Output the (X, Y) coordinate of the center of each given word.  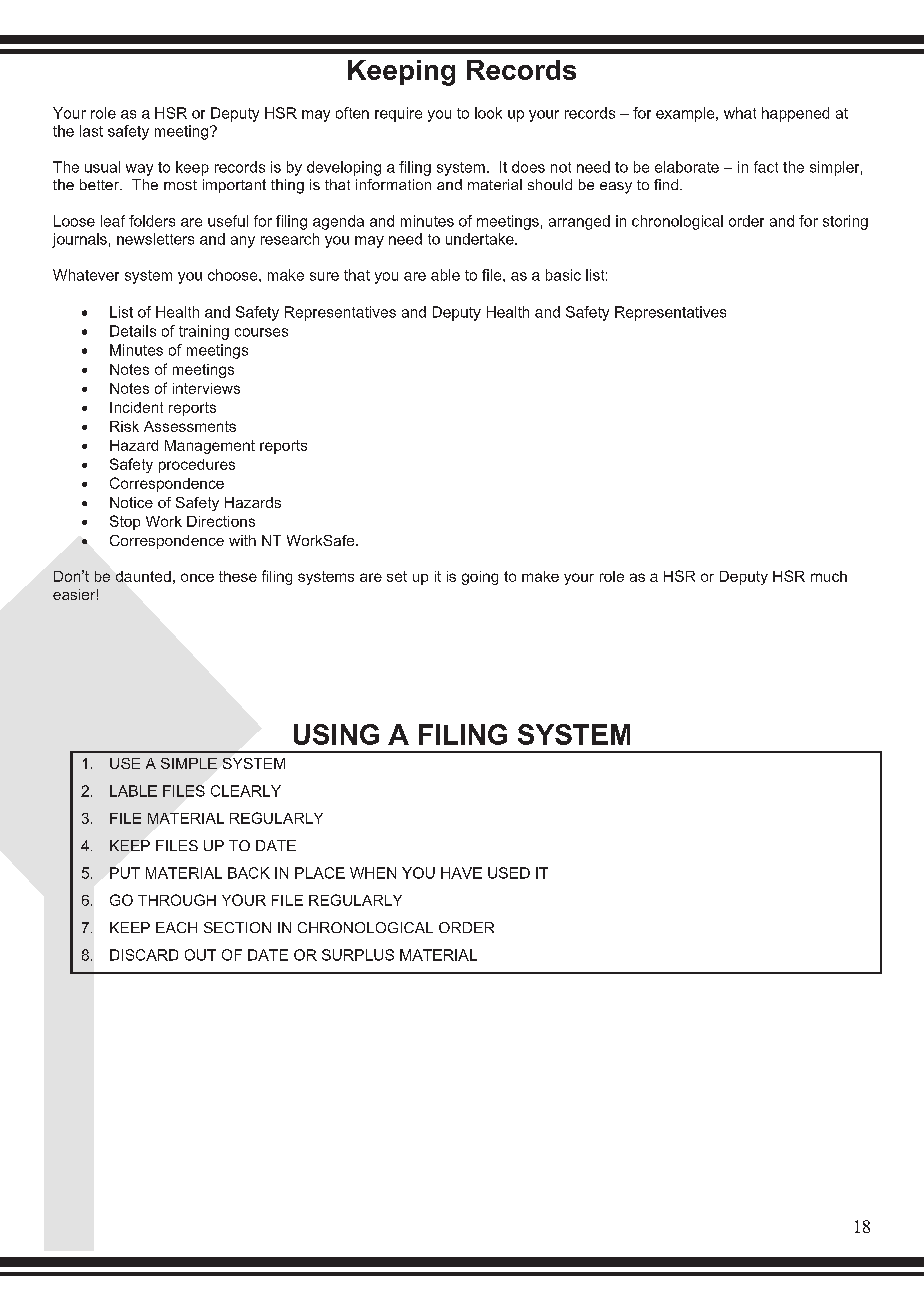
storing (845, 222)
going (480, 578)
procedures (197, 466)
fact (766, 167)
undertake (481, 239)
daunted (143, 576)
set (397, 576)
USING (336, 734)
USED (509, 873)
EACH (176, 927)
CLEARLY (246, 791)
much (829, 576)
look (488, 113)
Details (133, 331)
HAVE (461, 873)
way (139, 170)
